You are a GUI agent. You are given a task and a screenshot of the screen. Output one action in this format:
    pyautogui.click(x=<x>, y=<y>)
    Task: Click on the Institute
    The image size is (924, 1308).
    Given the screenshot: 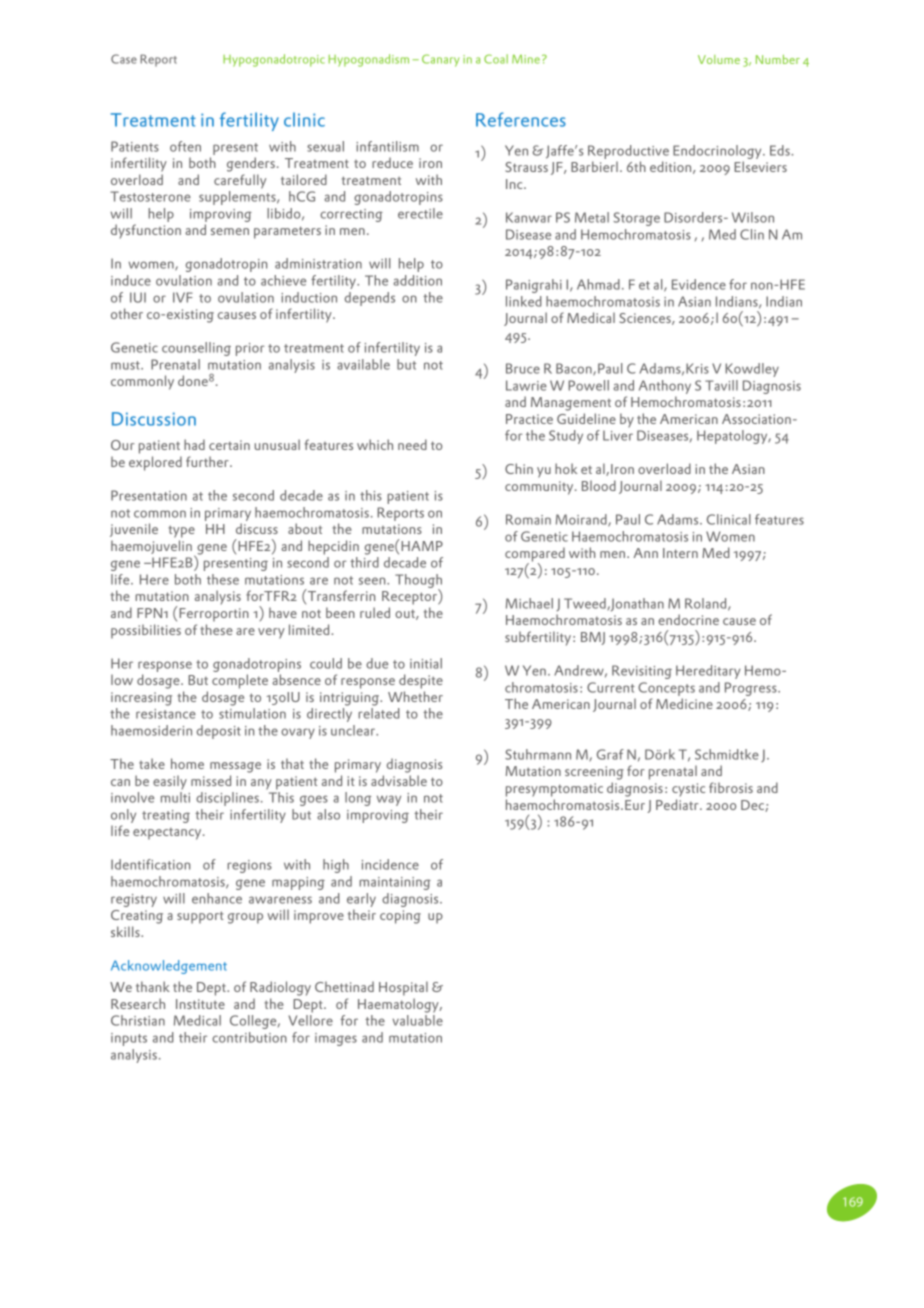 What is the action you would take?
    pyautogui.click(x=200, y=1004)
